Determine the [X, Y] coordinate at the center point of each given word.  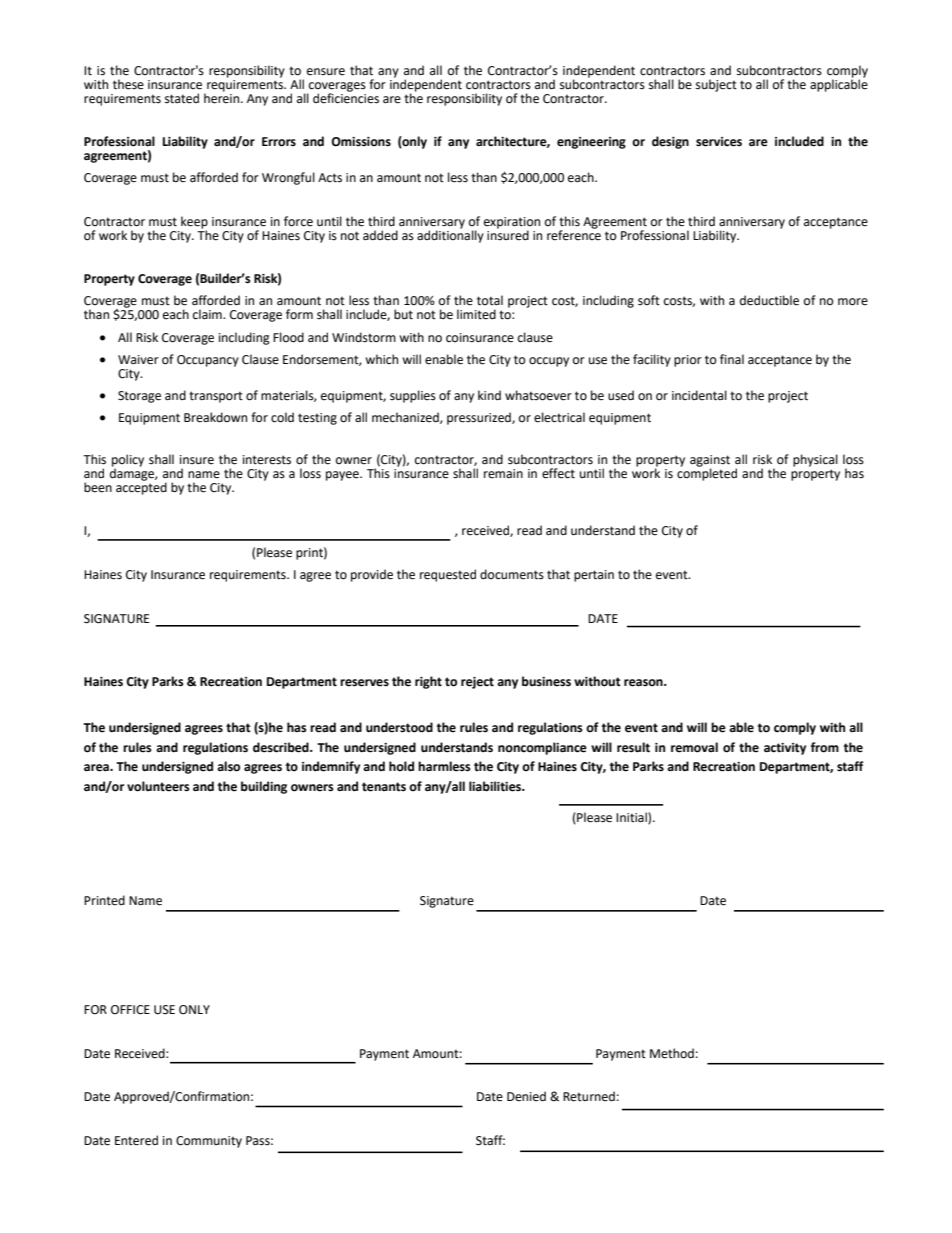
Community [209, 1142]
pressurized [480, 418]
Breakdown [215, 417]
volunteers [158, 786]
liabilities [496, 786]
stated [182, 98]
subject [716, 85]
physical [815, 460]
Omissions [361, 142]
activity [785, 749]
